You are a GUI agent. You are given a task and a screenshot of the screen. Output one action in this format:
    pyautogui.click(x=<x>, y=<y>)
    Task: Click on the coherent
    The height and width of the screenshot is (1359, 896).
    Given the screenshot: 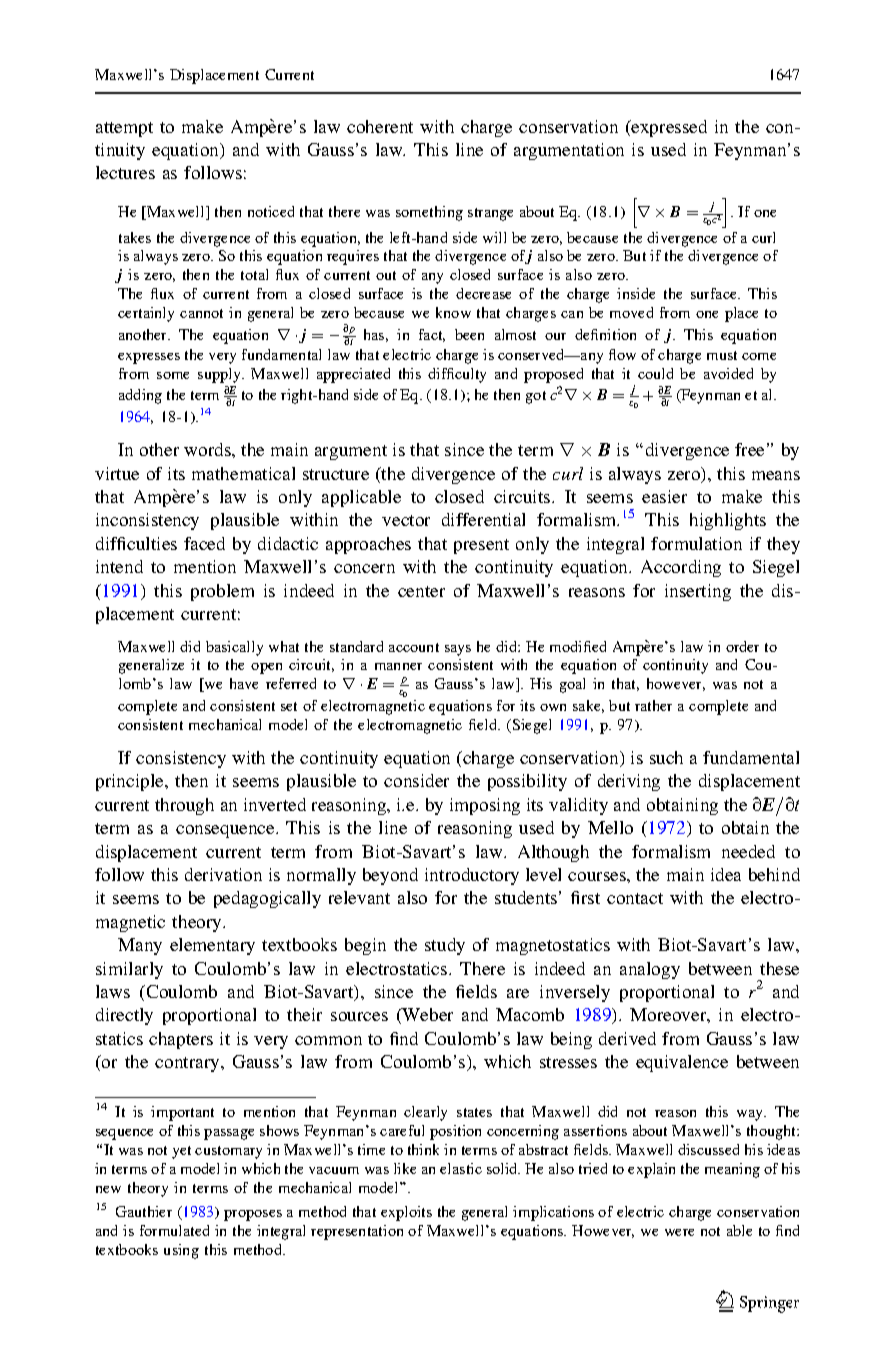 What is the action you would take?
    pyautogui.click(x=380, y=126)
